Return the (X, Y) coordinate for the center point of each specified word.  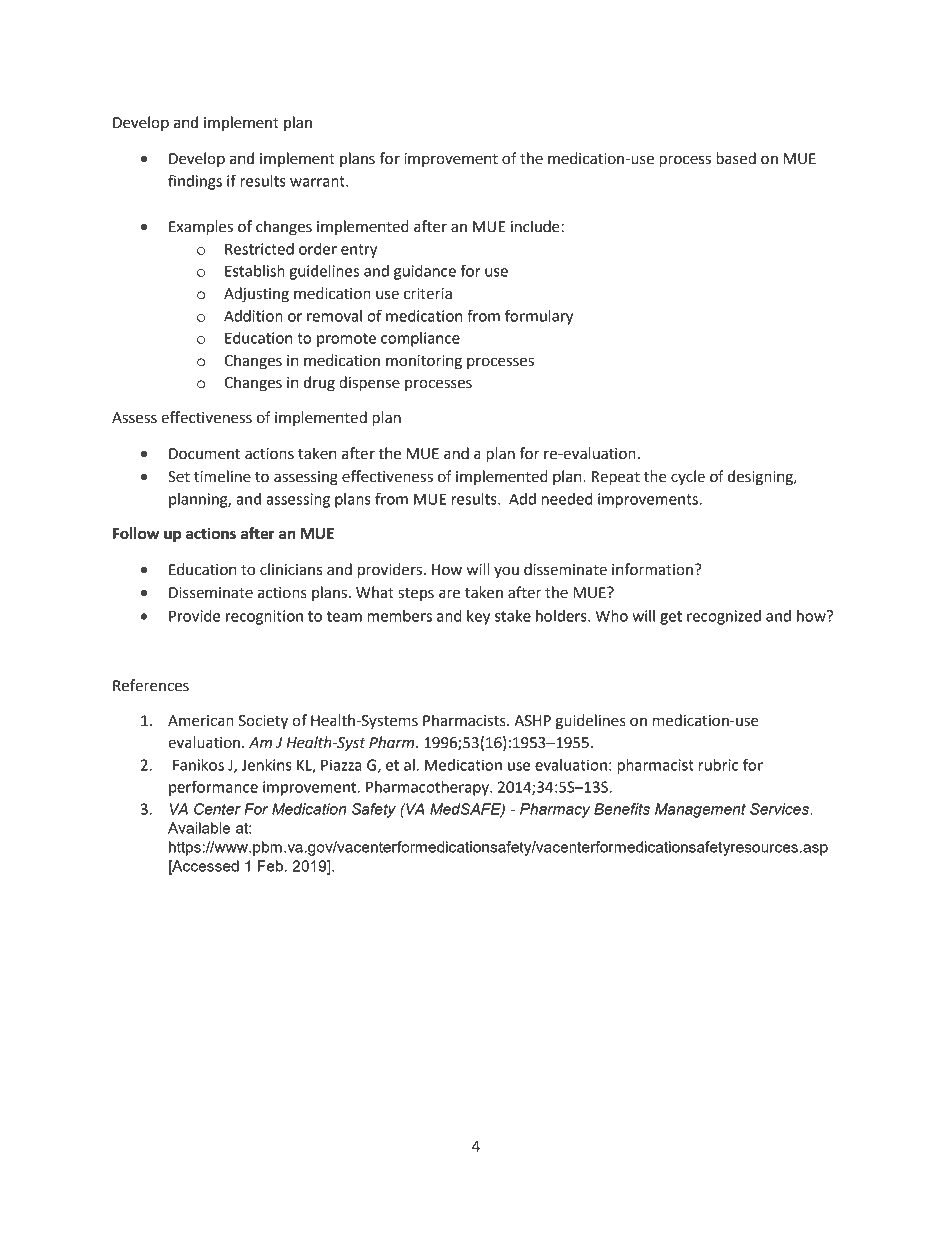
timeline (222, 476)
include (536, 226)
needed (567, 499)
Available (199, 828)
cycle (688, 477)
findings (195, 182)
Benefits (622, 809)
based (736, 158)
